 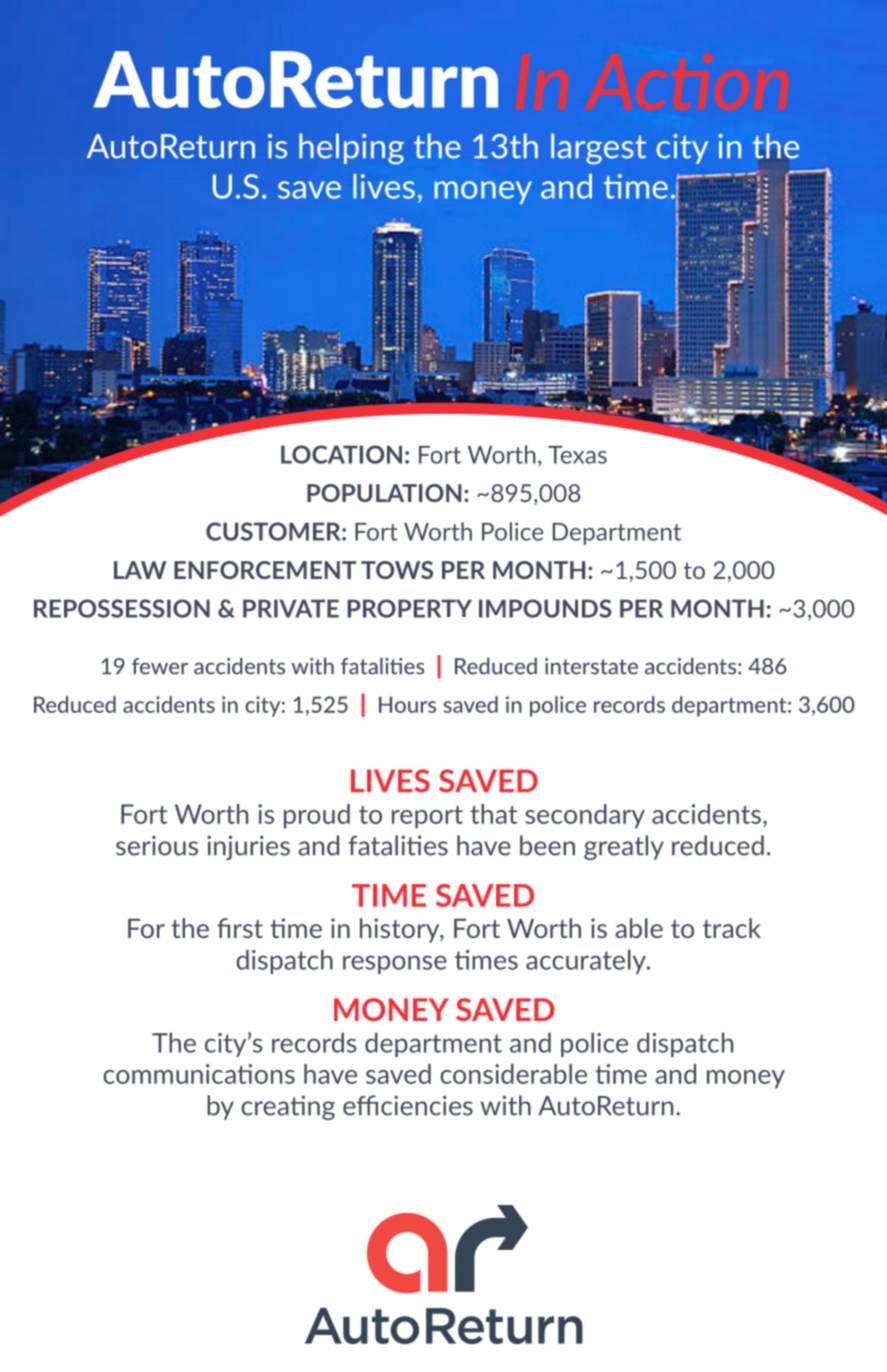 I want to click on PROPERTY, so click(x=410, y=608).
